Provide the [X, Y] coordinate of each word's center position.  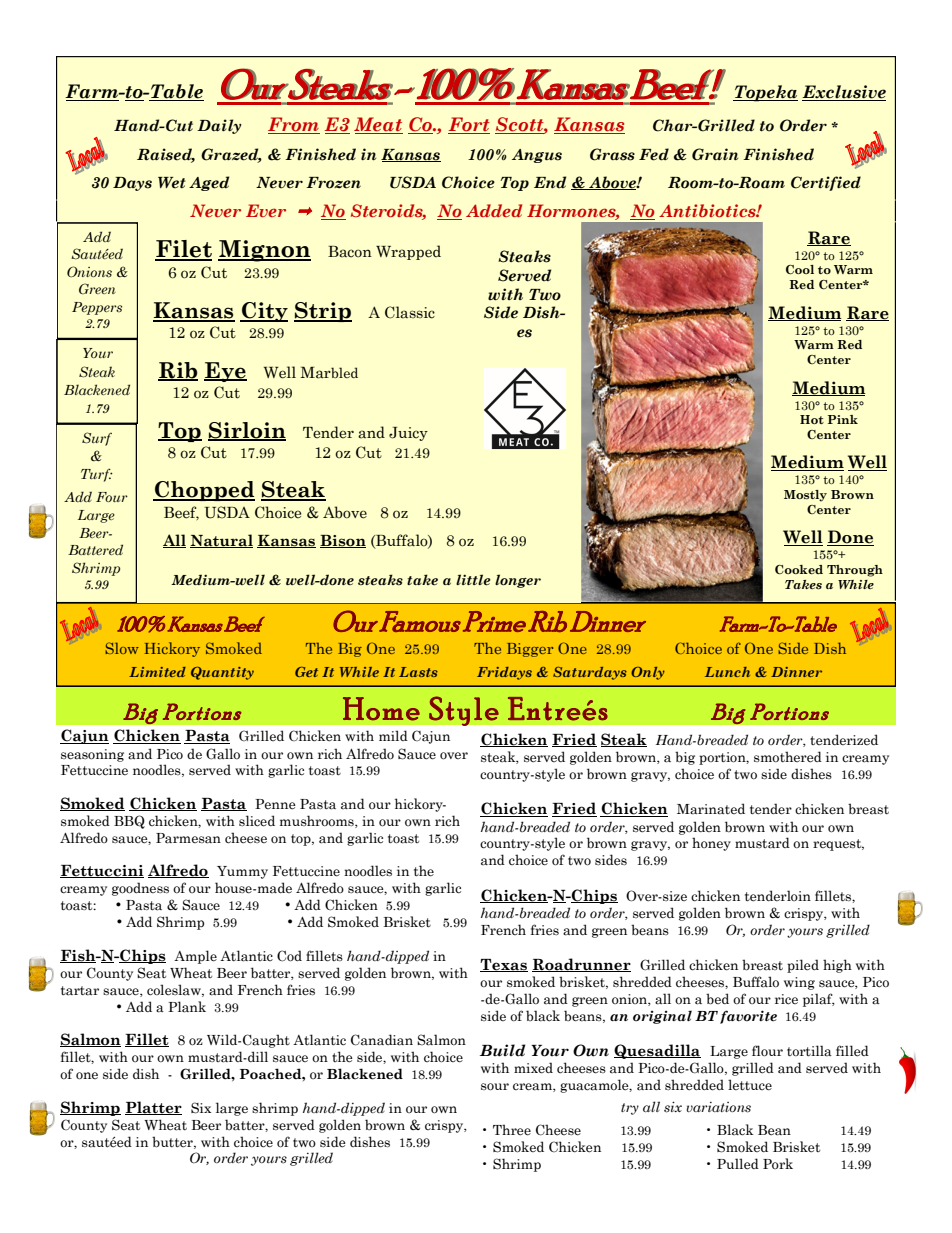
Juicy [408, 434]
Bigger [530, 650]
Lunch [727, 672]
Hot [812, 419]
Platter [153, 1108]
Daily [219, 126]
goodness [140, 889]
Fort [469, 125]
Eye [225, 372]
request [838, 845]
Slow [122, 648]
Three [512, 1130]
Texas [504, 965]
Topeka [765, 93]
